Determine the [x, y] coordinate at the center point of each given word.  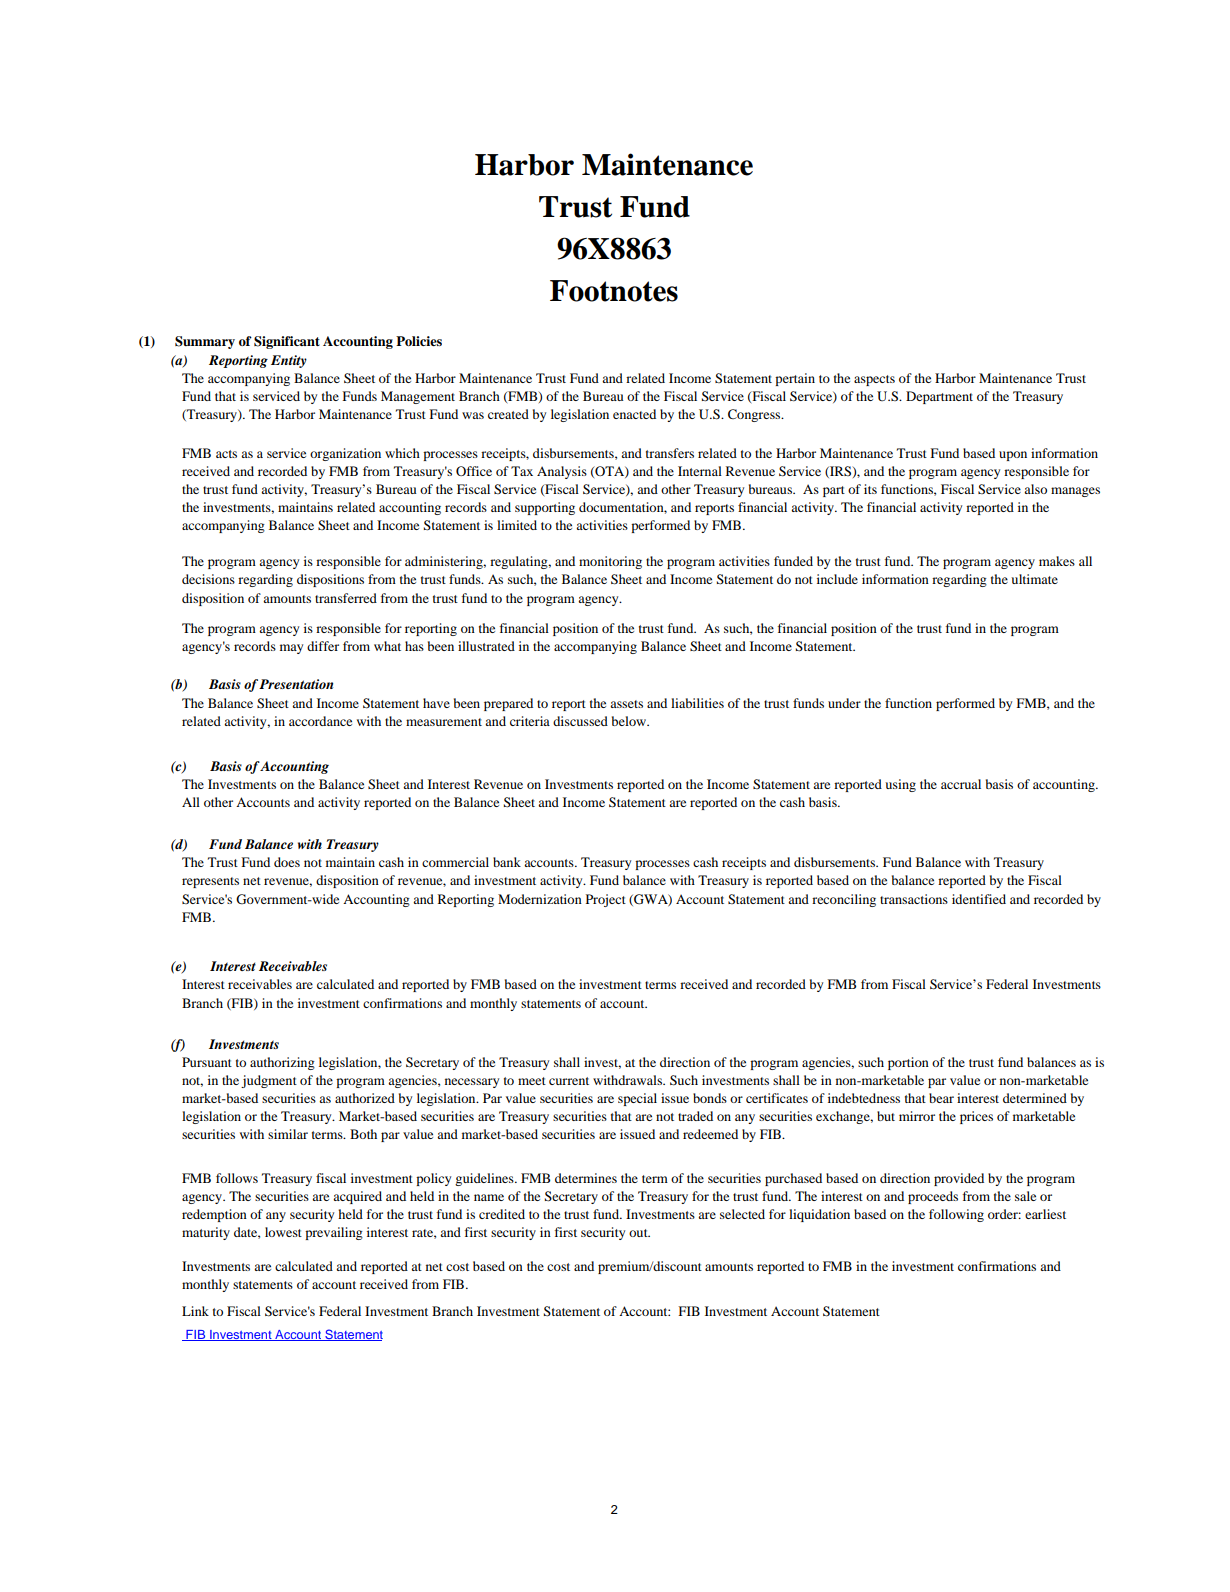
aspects [874, 380]
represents [210, 882]
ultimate [1034, 579]
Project [606, 900]
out [639, 1233]
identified [979, 899]
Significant [287, 342]
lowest [283, 1232]
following [956, 1215]
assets [626, 704]
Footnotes [614, 291]
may [291, 649]
